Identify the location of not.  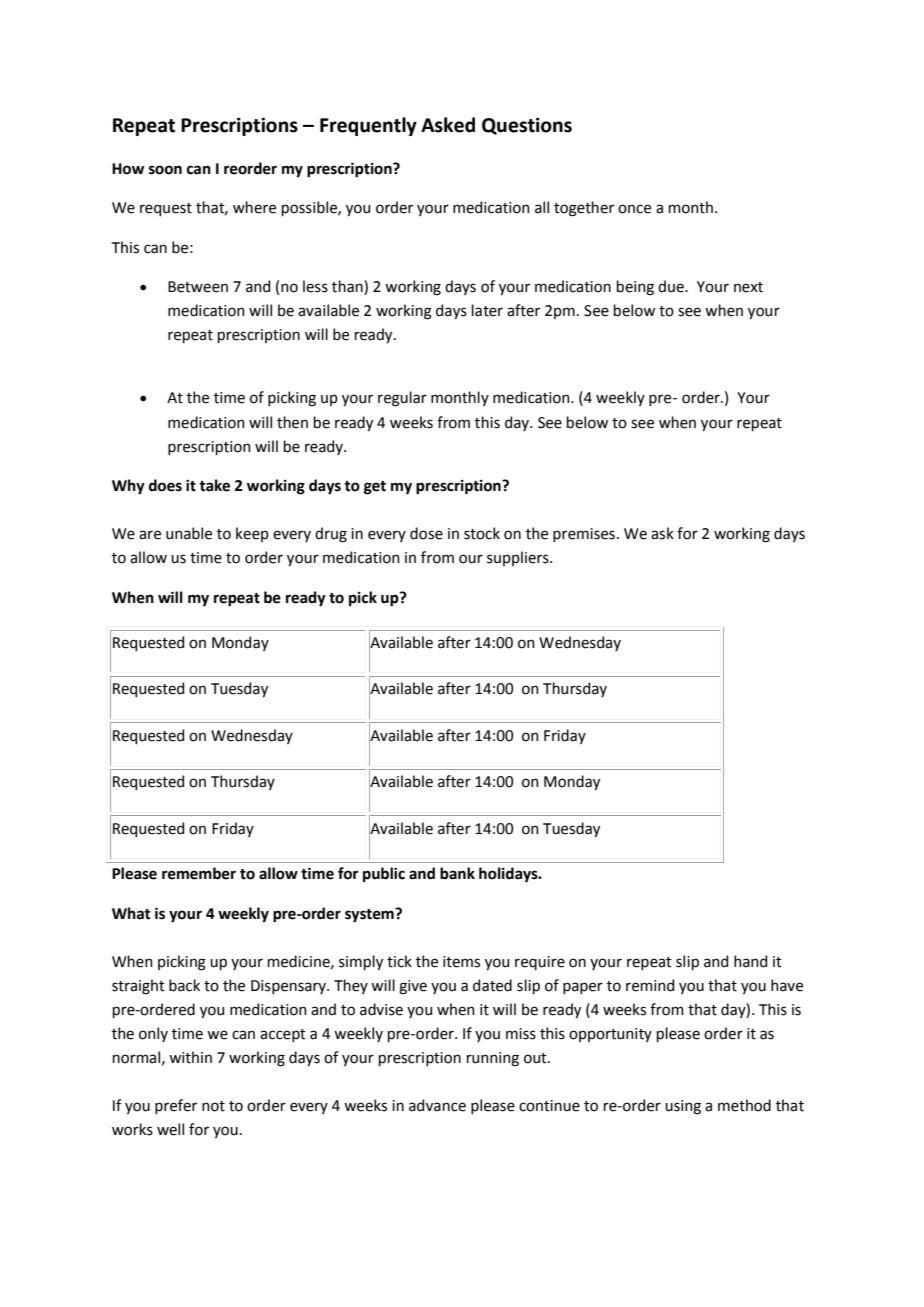
(213, 1106).
